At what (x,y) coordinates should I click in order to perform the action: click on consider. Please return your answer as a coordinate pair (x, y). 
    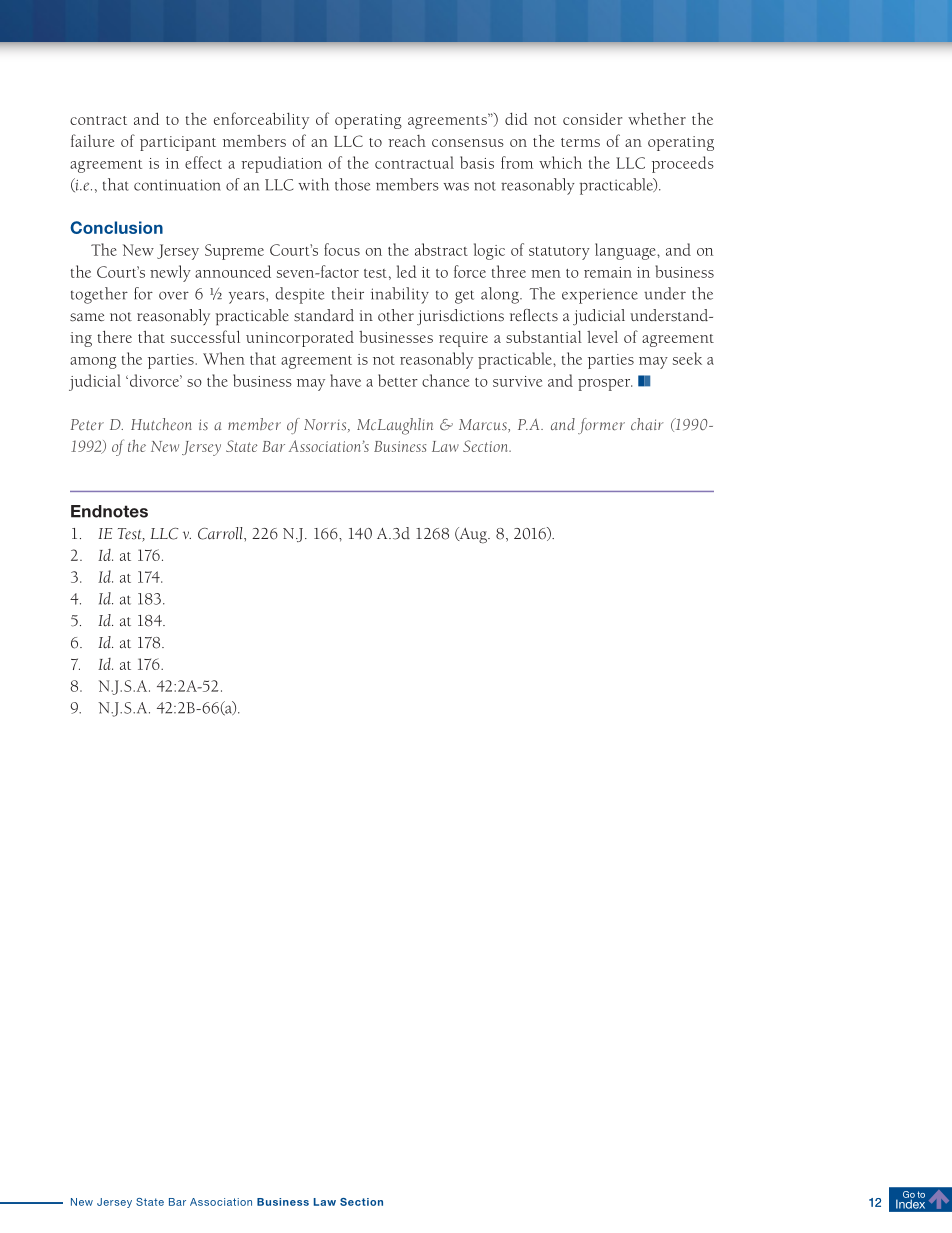
    Looking at the image, I should click on (592, 119).
